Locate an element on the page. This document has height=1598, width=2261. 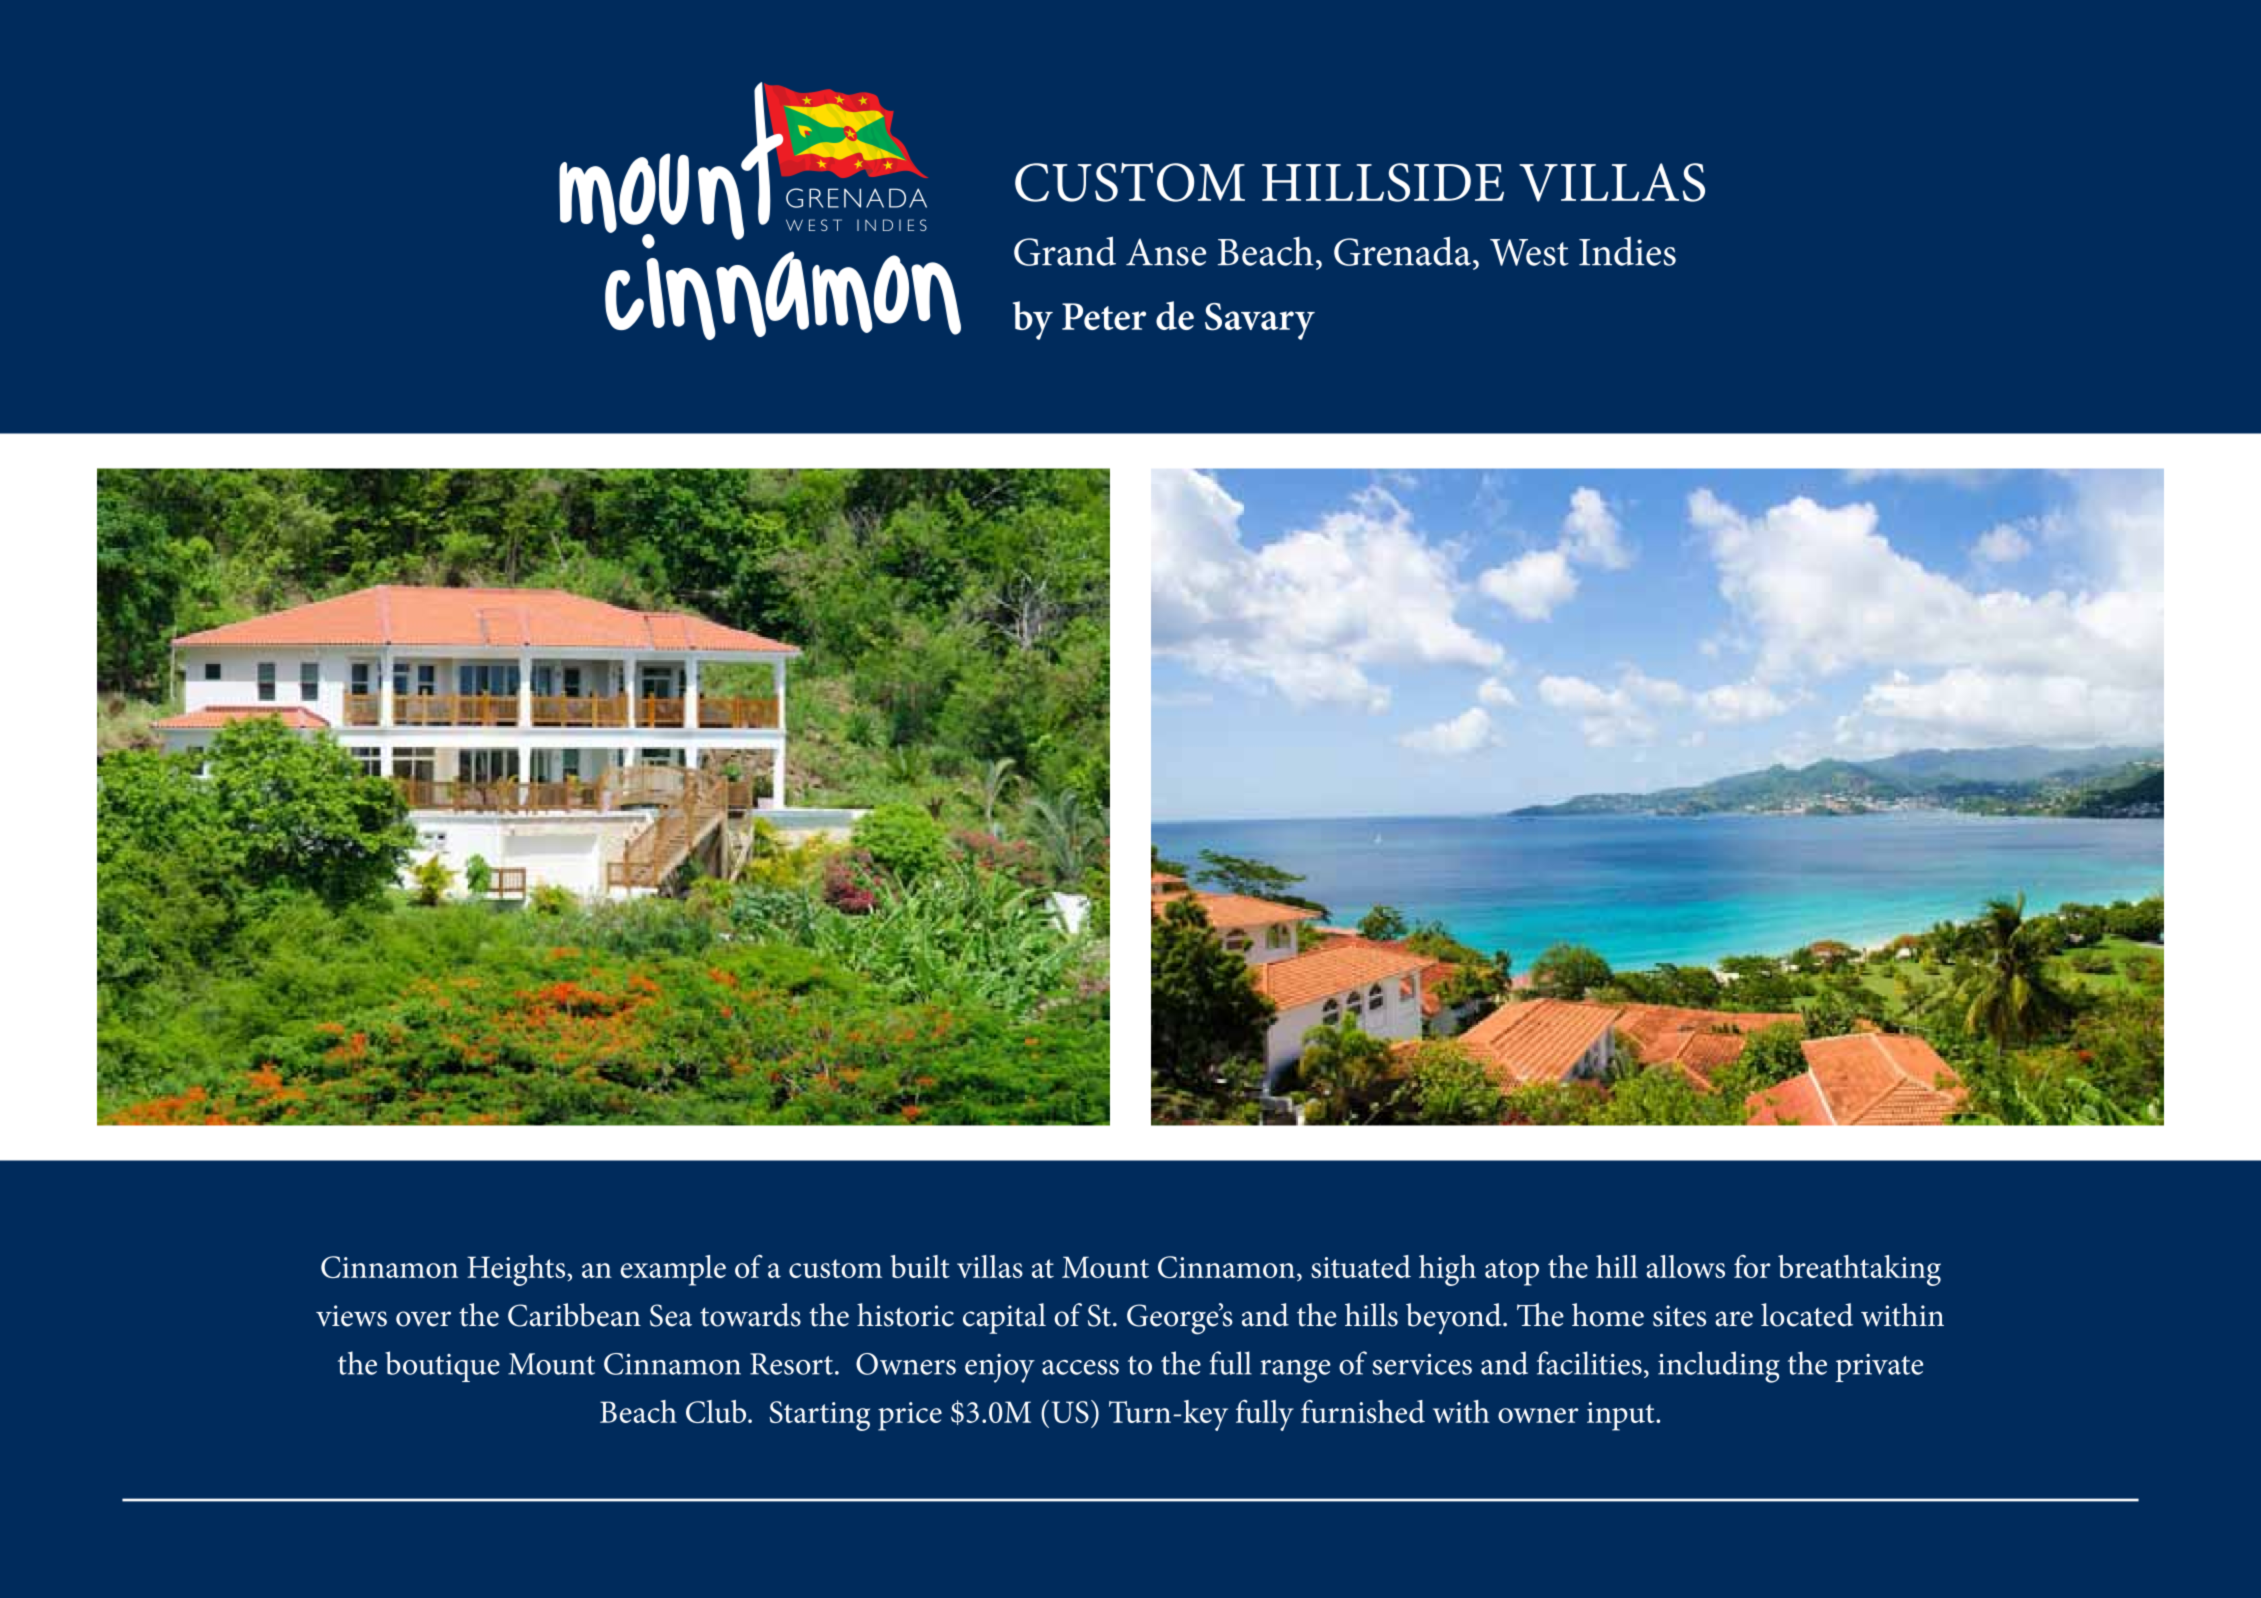
allows is located at coordinates (1685, 1266).
